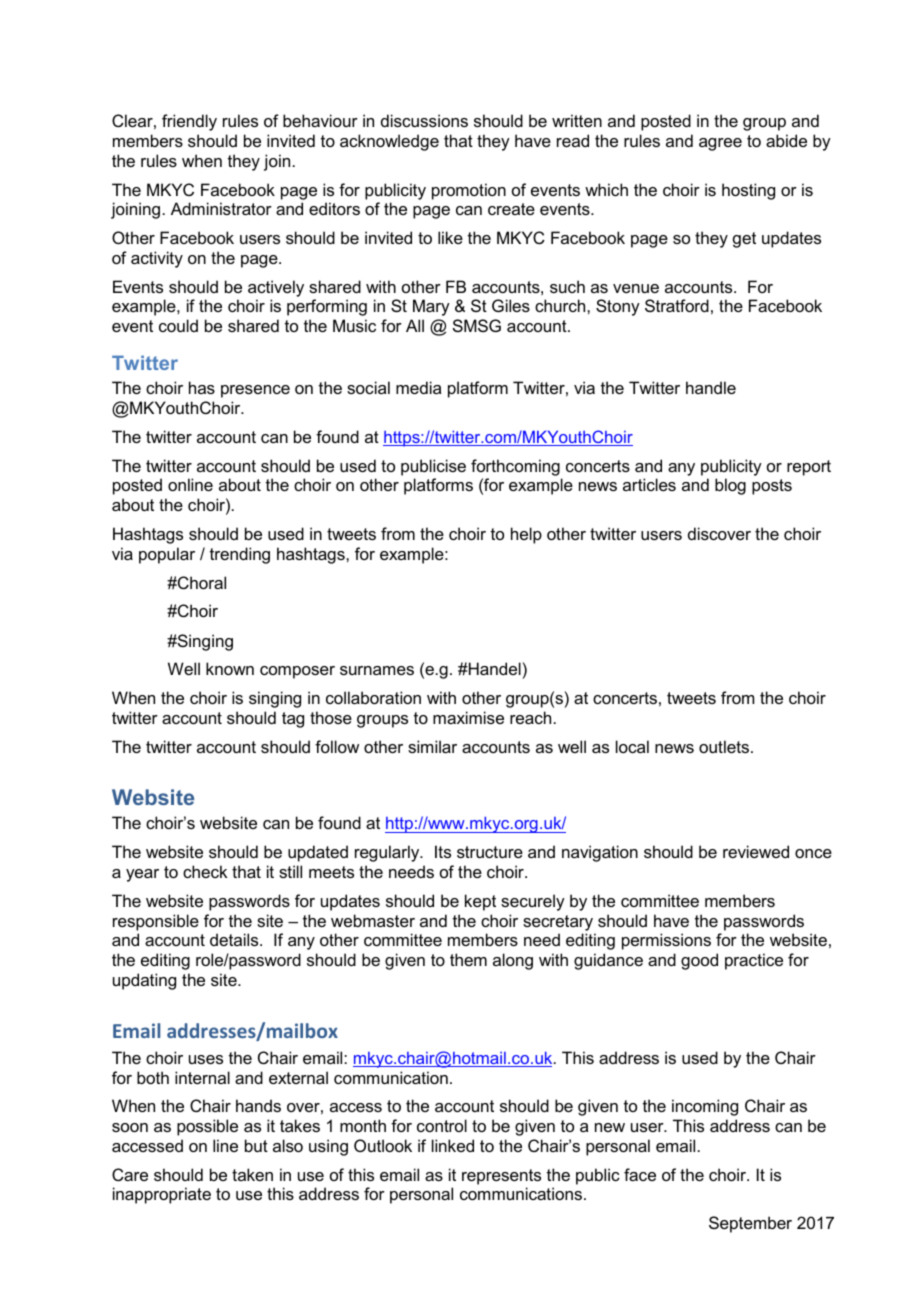 This page has height=1308, width=924. I want to click on known, so click(230, 668).
